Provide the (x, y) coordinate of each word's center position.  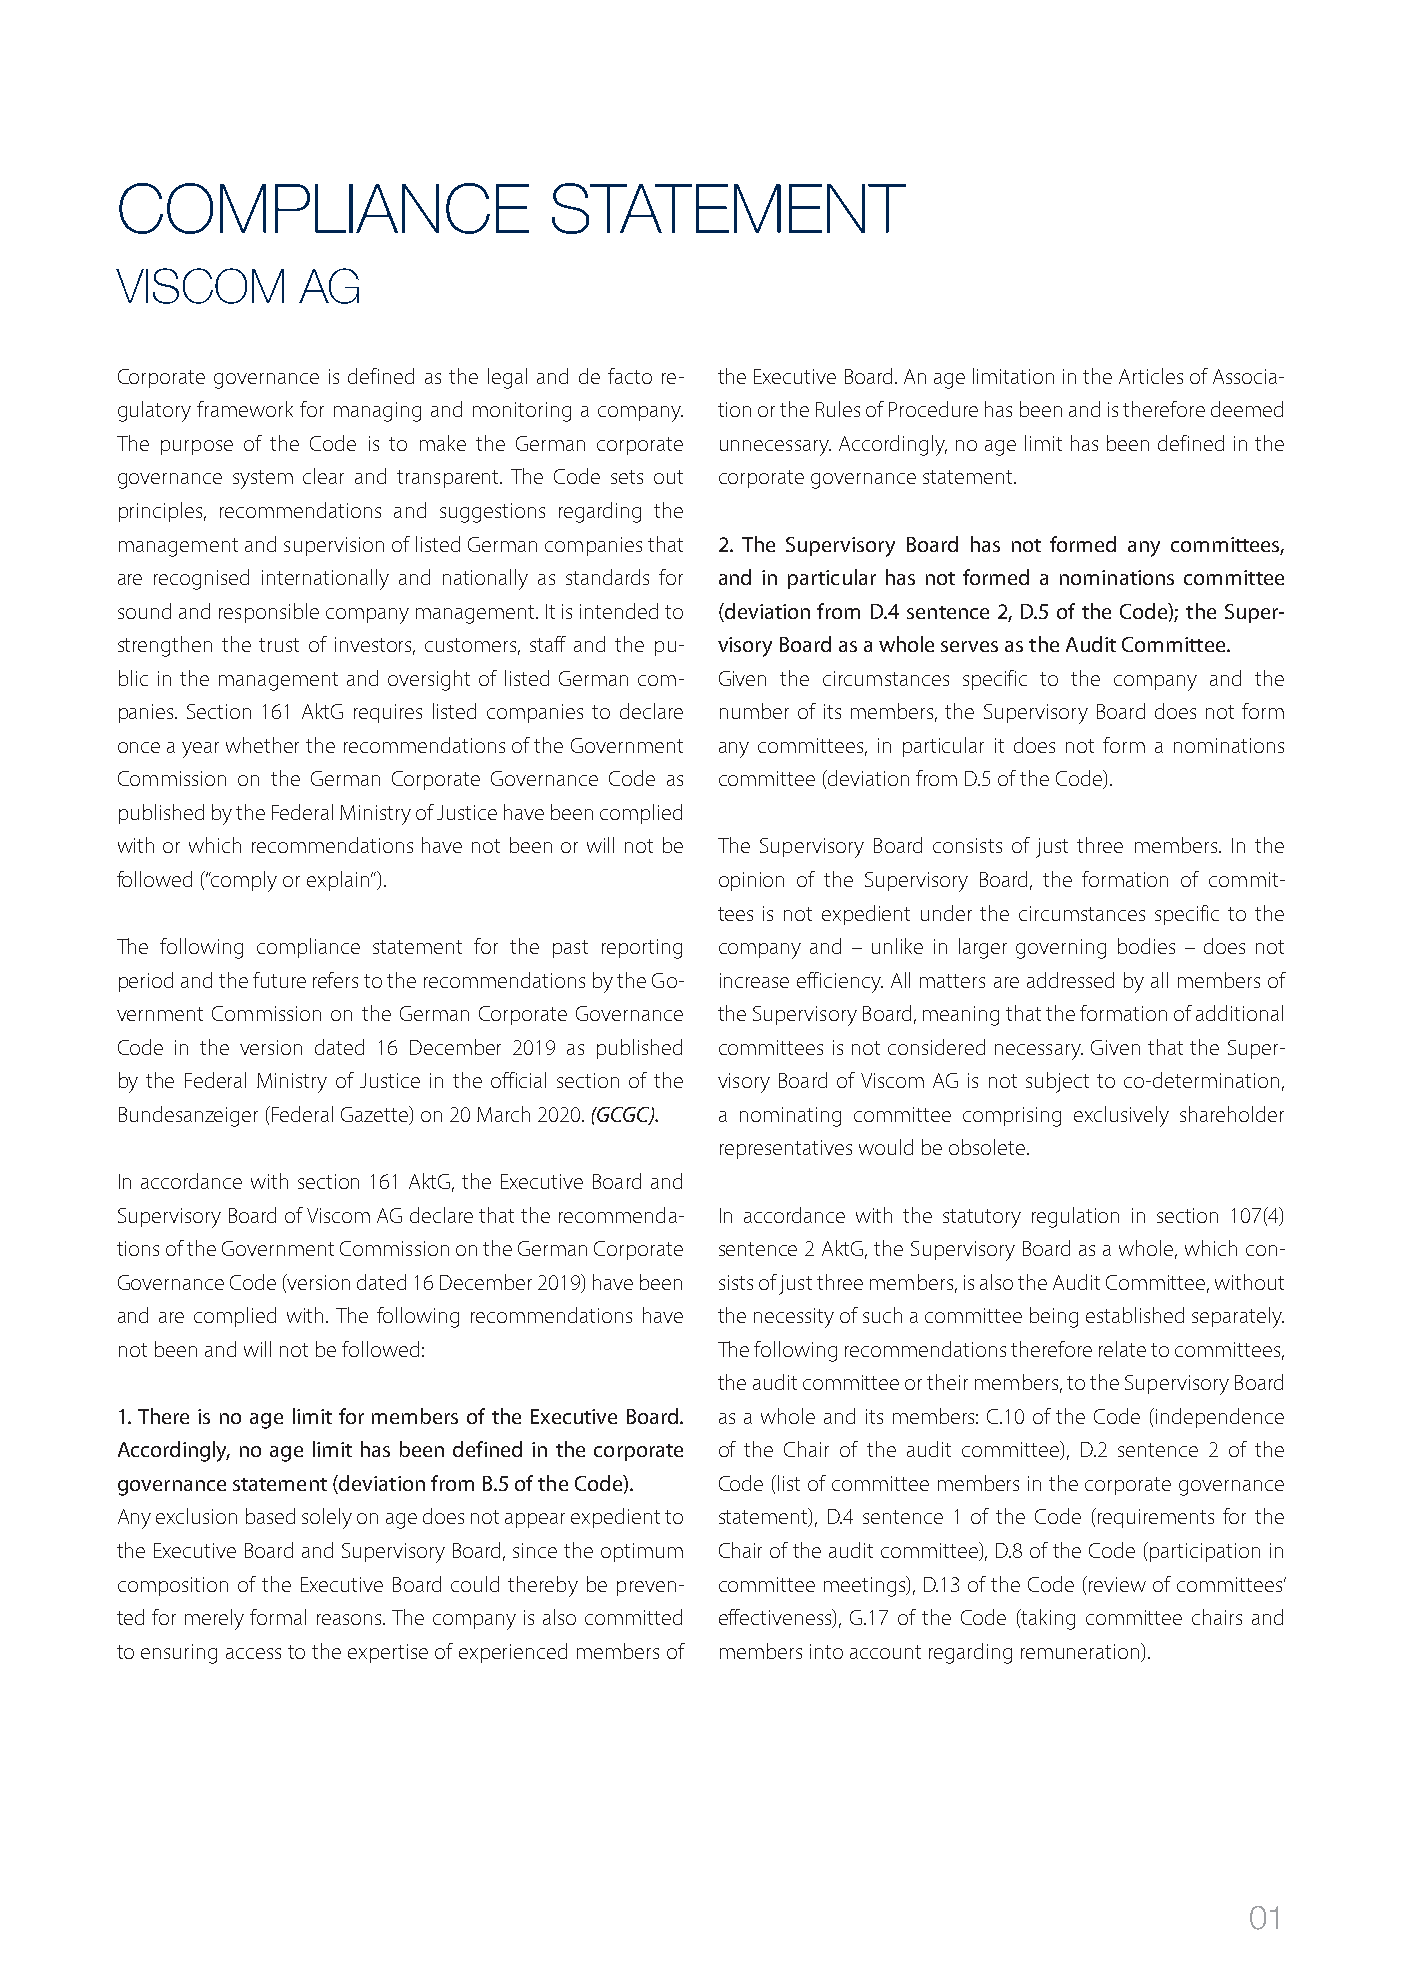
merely (214, 1619)
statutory (982, 1218)
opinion (751, 881)
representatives (786, 1149)
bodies (1146, 946)
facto (630, 376)
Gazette (376, 1115)
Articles (1151, 376)
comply (243, 881)
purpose (197, 447)
